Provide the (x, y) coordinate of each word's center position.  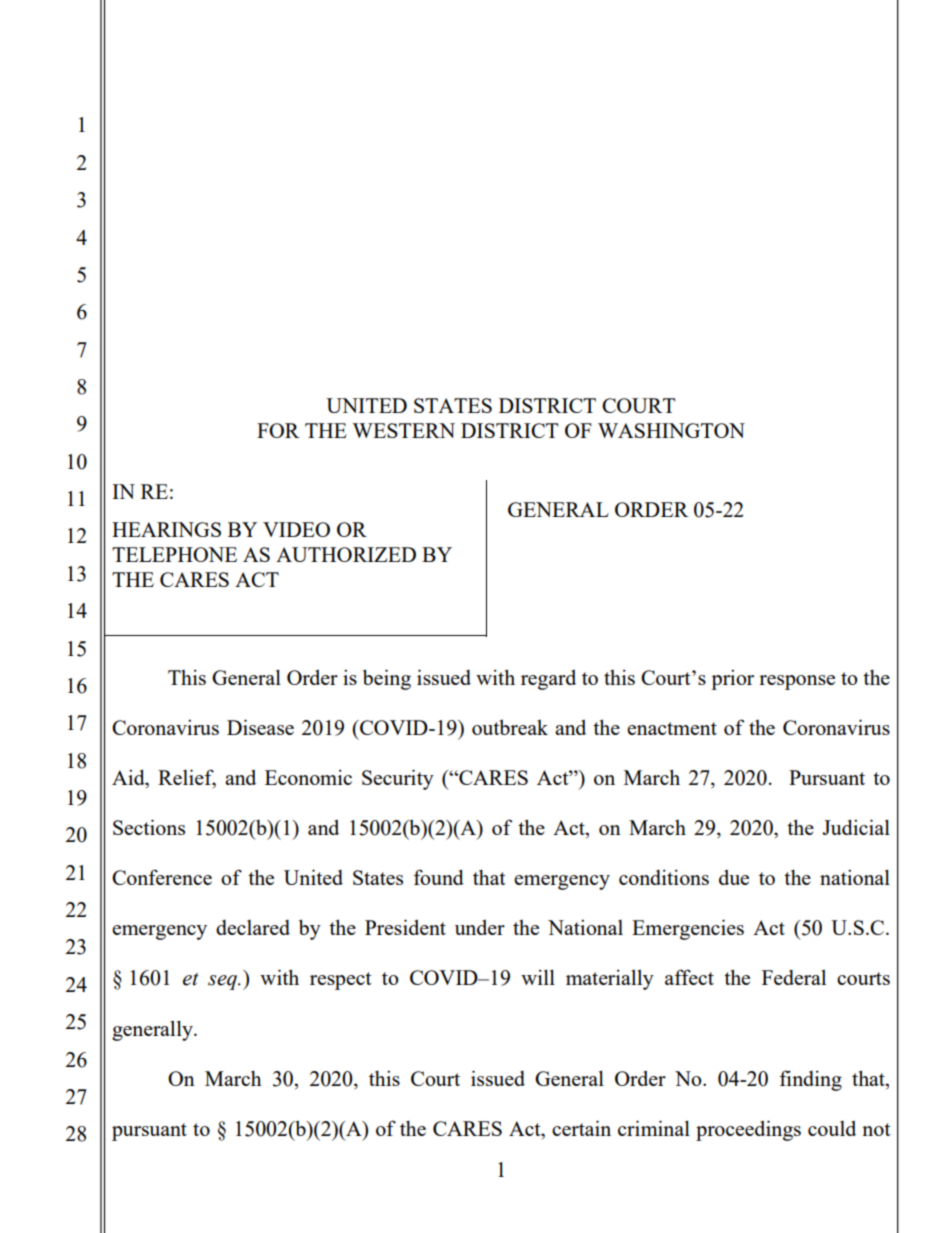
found (438, 877)
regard (548, 680)
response (797, 682)
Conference (162, 877)
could (832, 1128)
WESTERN (403, 430)
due (734, 877)
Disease (260, 727)
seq (223, 982)
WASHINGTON (671, 430)
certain (581, 1128)
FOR (278, 430)
